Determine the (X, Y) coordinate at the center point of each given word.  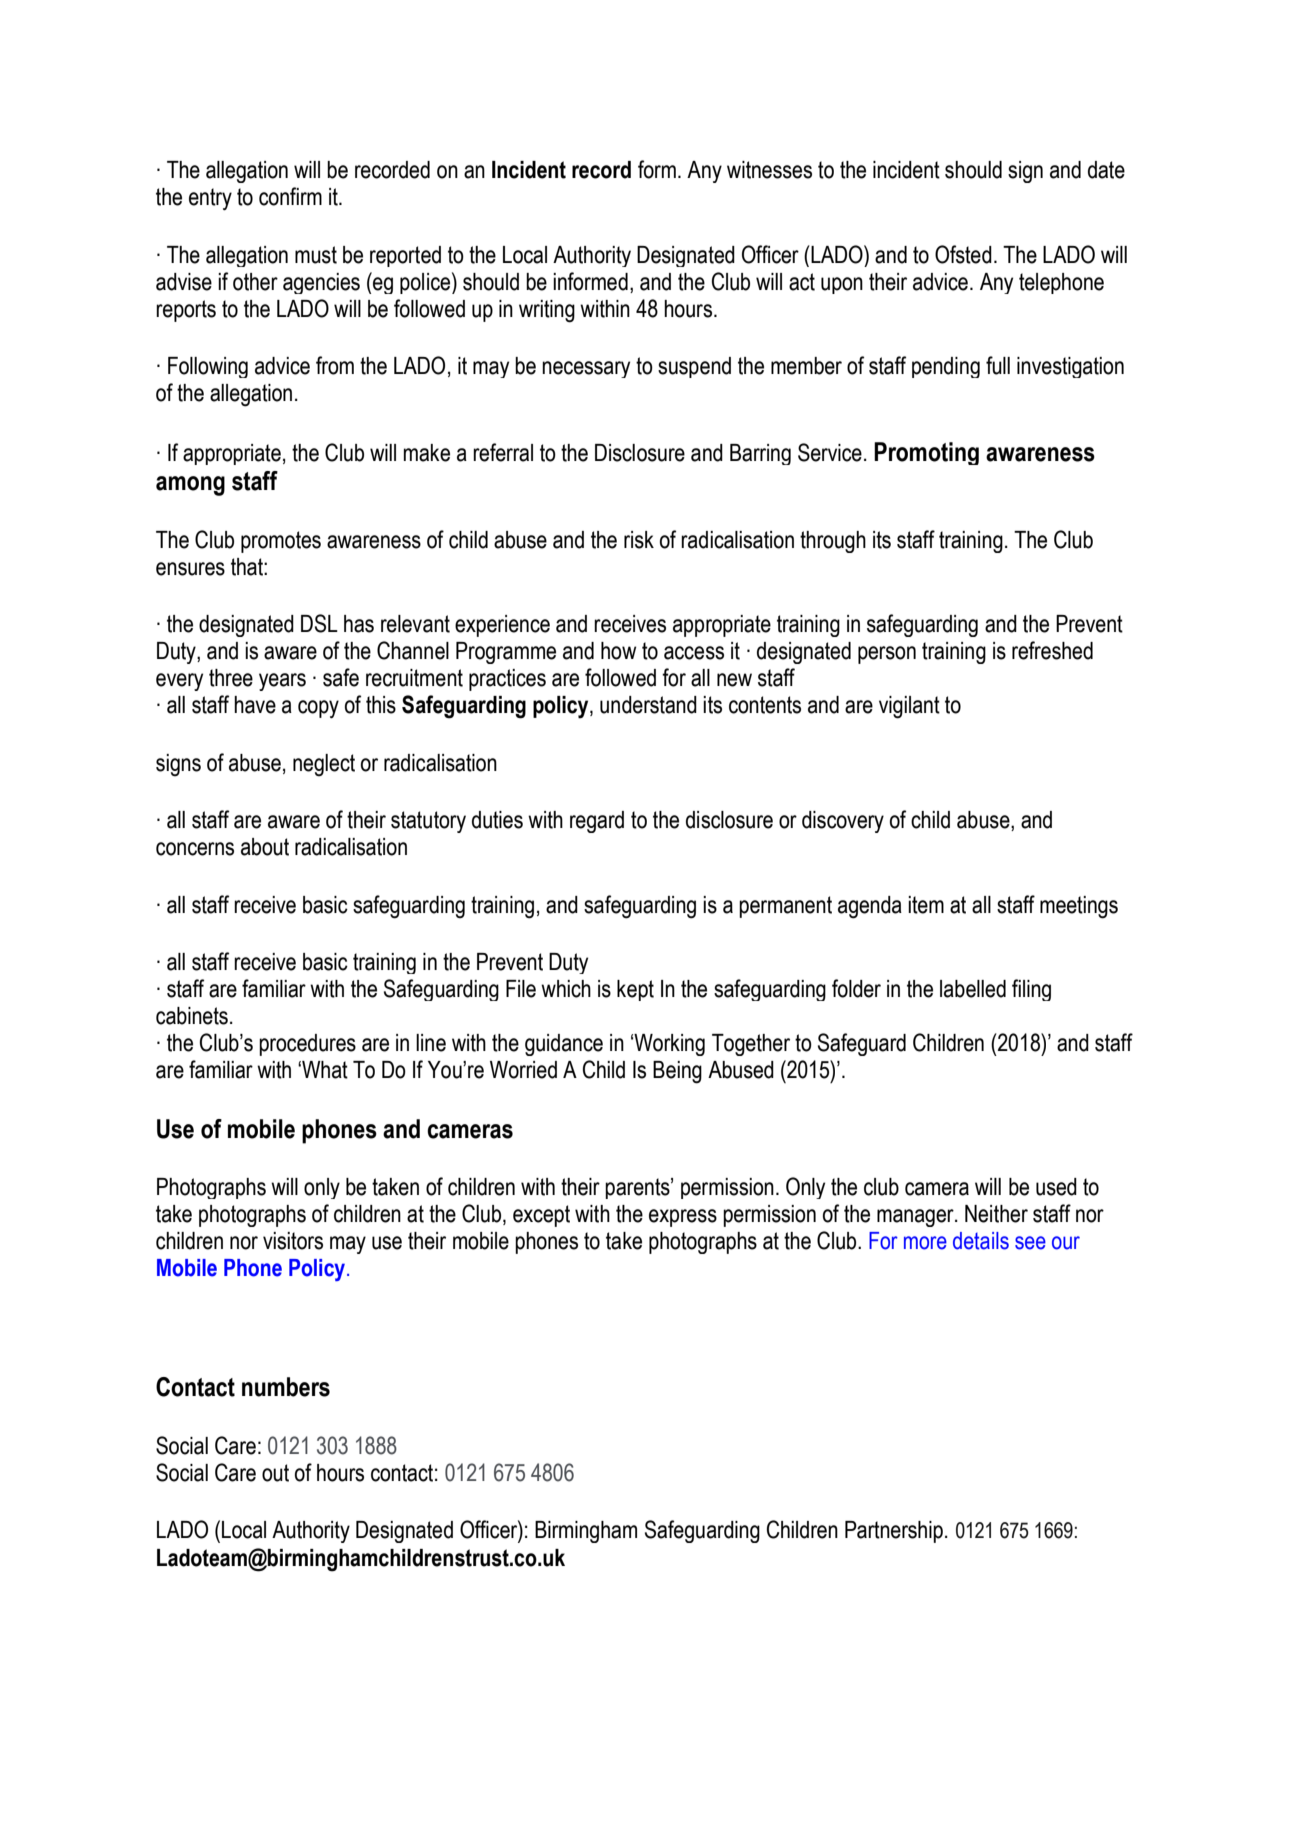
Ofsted (963, 254)
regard (597, 822)
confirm (290, 196)
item (926, 905)
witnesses (769, 170)
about (265, 847)
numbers (286, 1387)
